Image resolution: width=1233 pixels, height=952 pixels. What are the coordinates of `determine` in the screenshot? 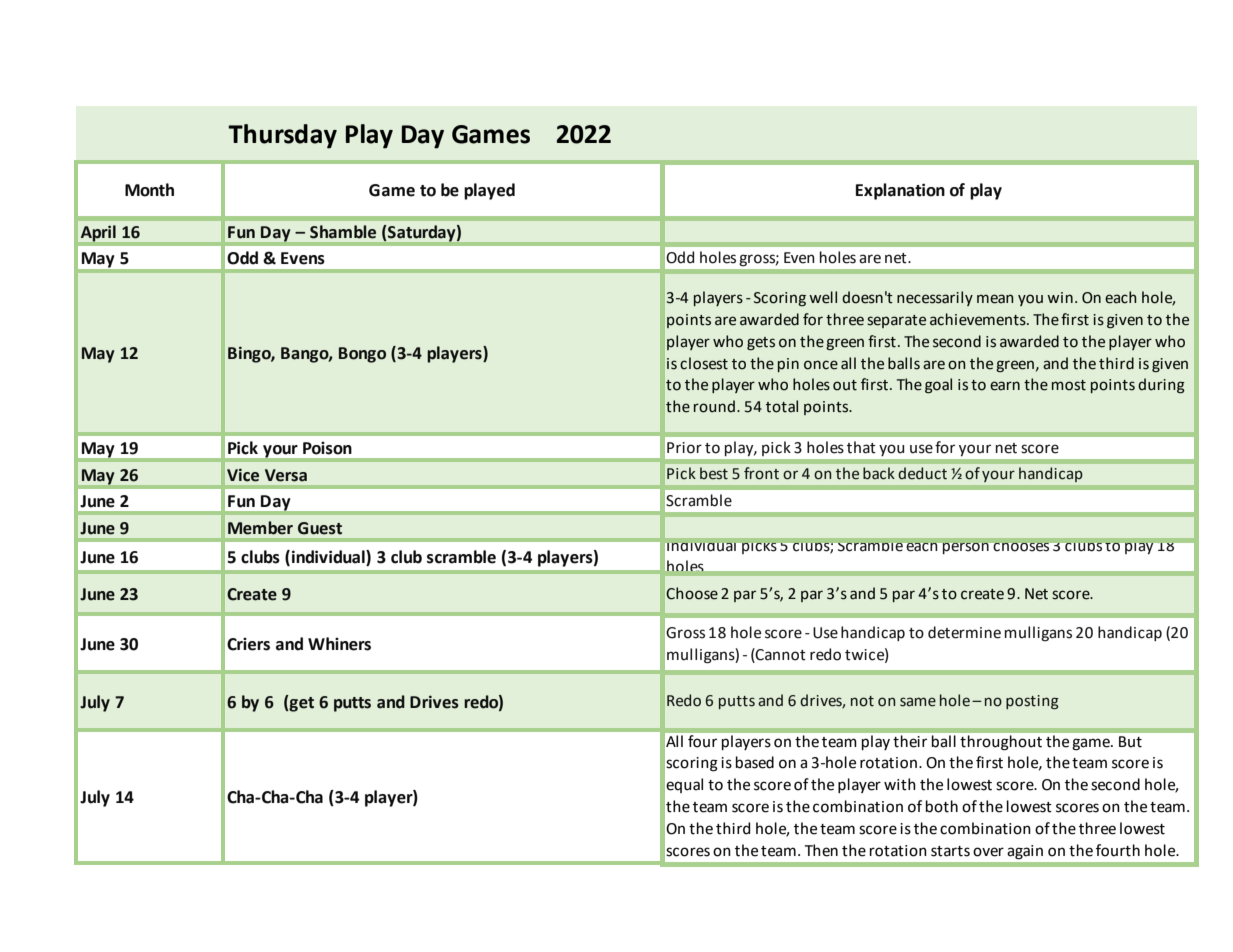 It's located at (964, 632).
